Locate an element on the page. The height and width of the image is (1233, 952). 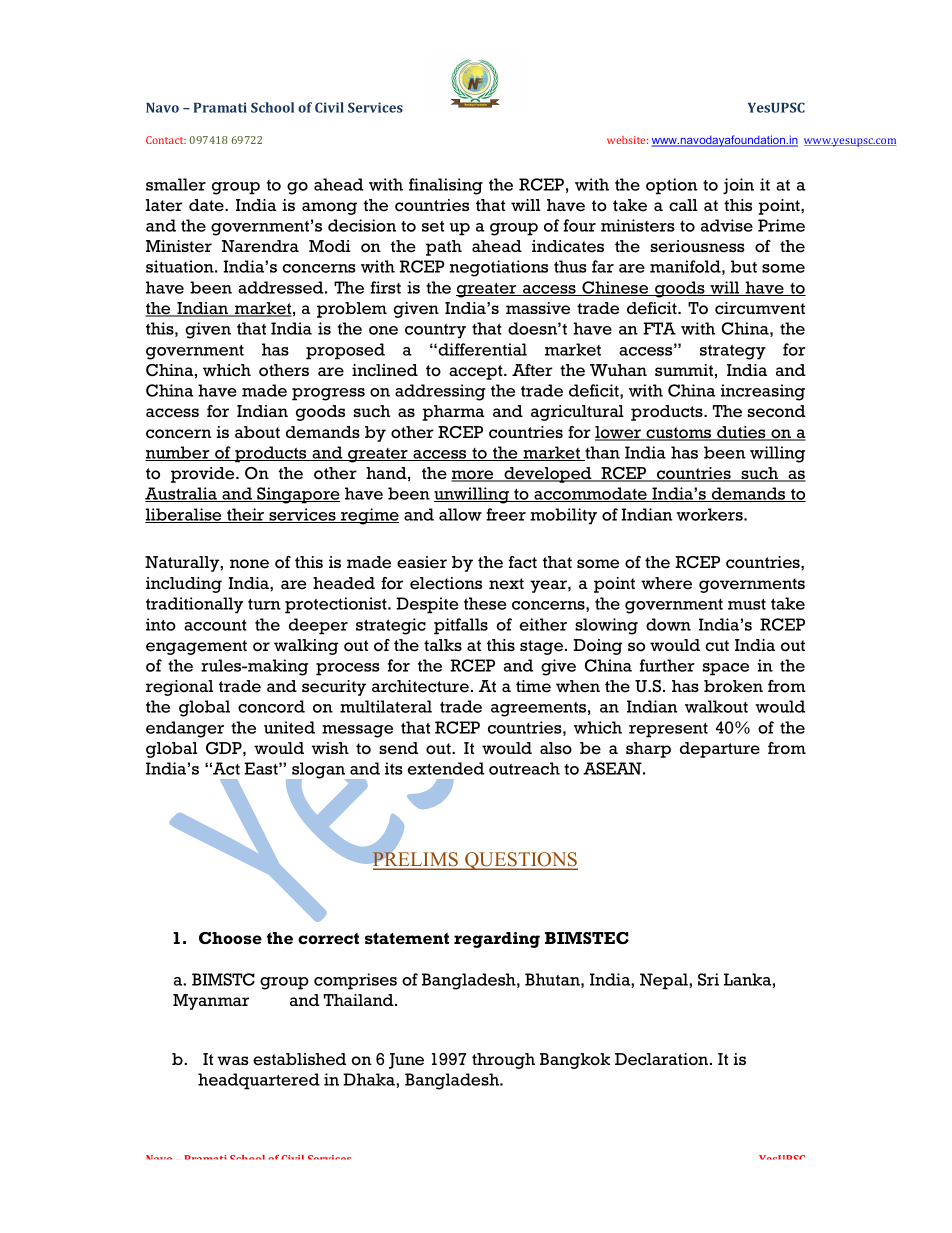
where is located at coordinates (666, 583).
